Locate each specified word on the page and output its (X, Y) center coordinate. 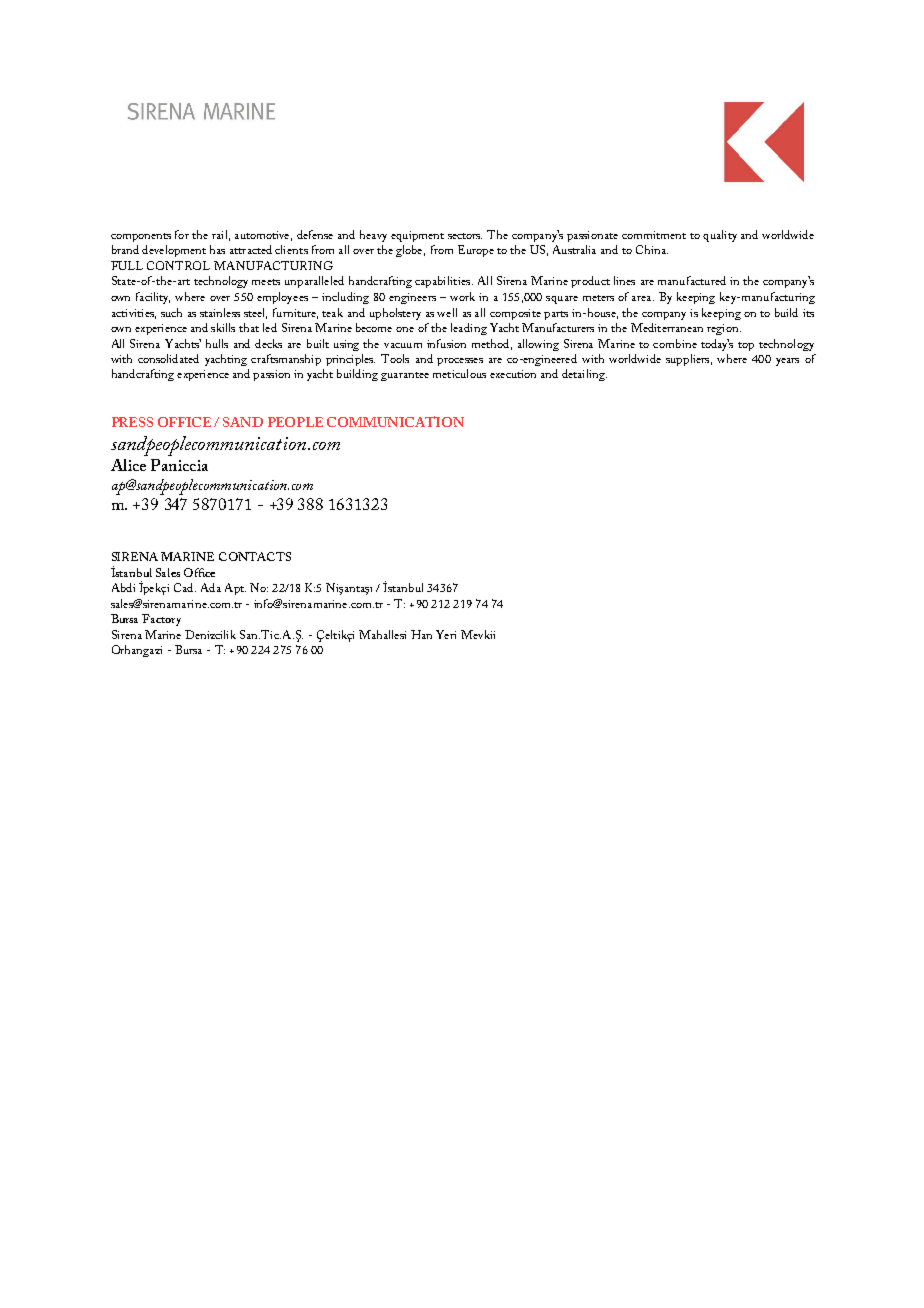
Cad (185, 587)
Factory (161, 620)
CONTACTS (255, 556)
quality (720, 236)
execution (513, 374)
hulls (217, 343)
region (724, 329)
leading (469, 329)
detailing (584, 375)
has (217, 249)
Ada (211, 587)
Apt (235, 589)
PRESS (132, 422)
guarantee (405, 376)
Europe (476, 251)
